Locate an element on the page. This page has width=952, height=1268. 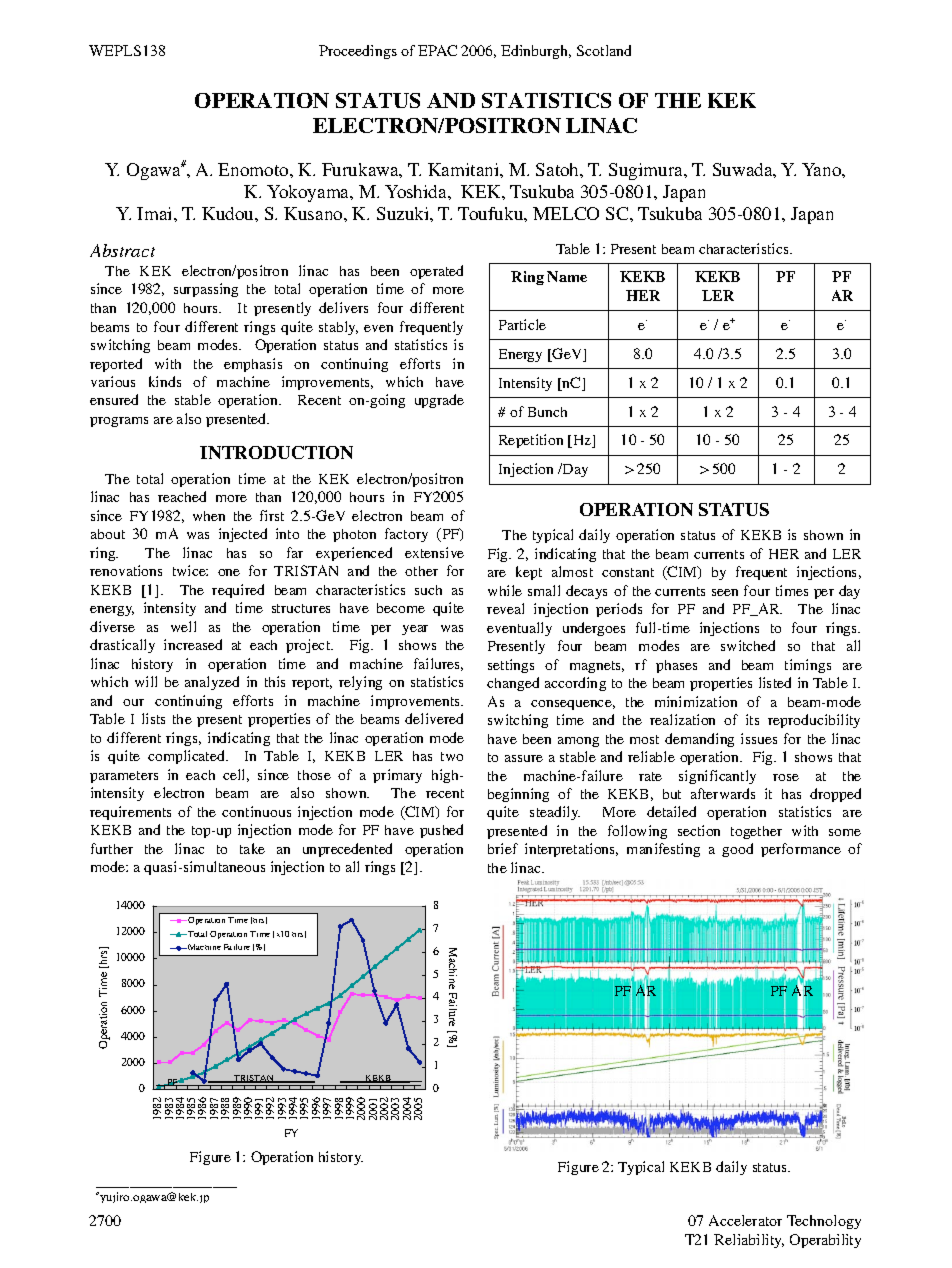
together is located at coordinates (756, 832).
